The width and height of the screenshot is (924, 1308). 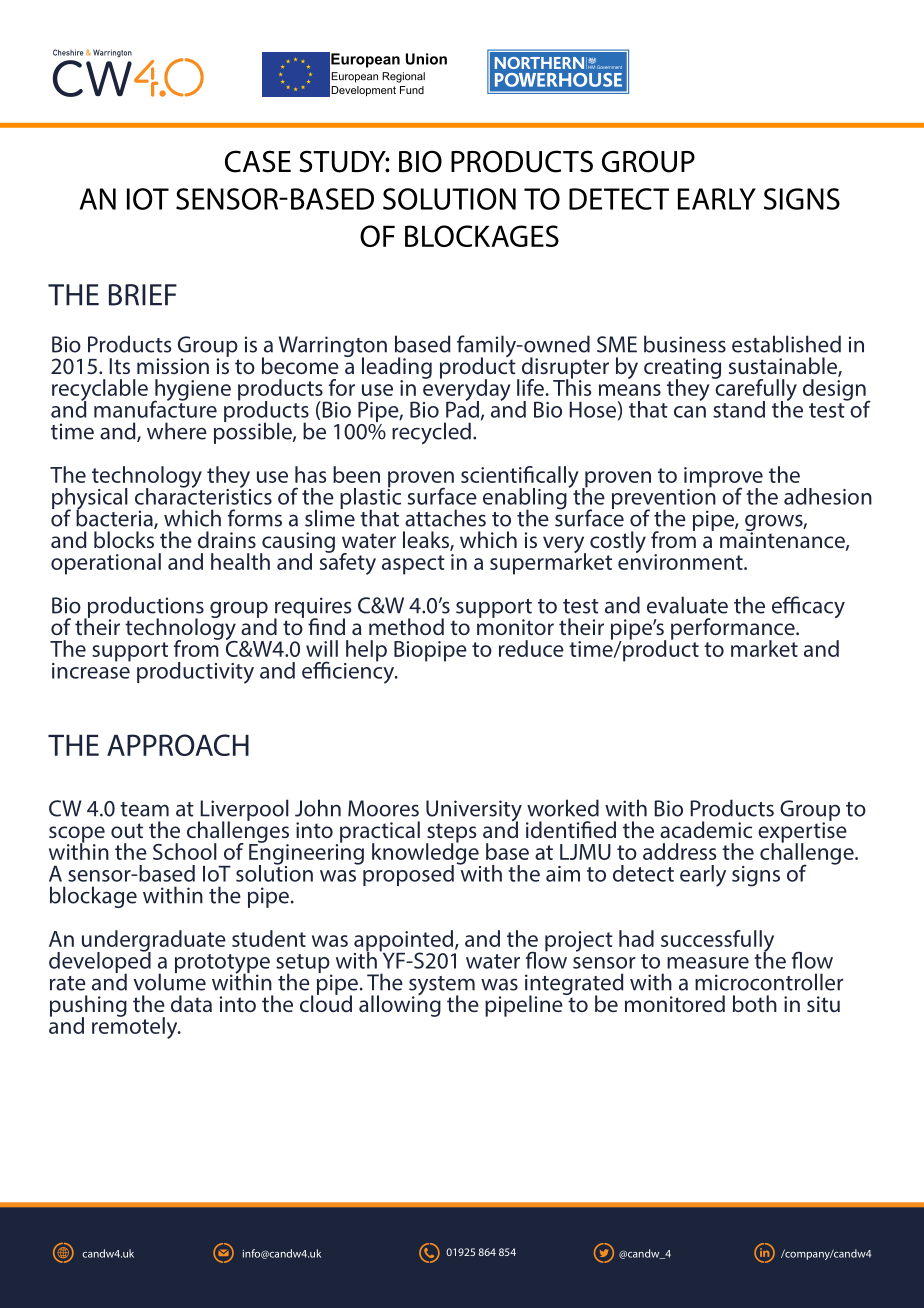 What do you see at coordinates (723, 478) in the screenshot?
I see `improve` at bounding box center [723, 478].
